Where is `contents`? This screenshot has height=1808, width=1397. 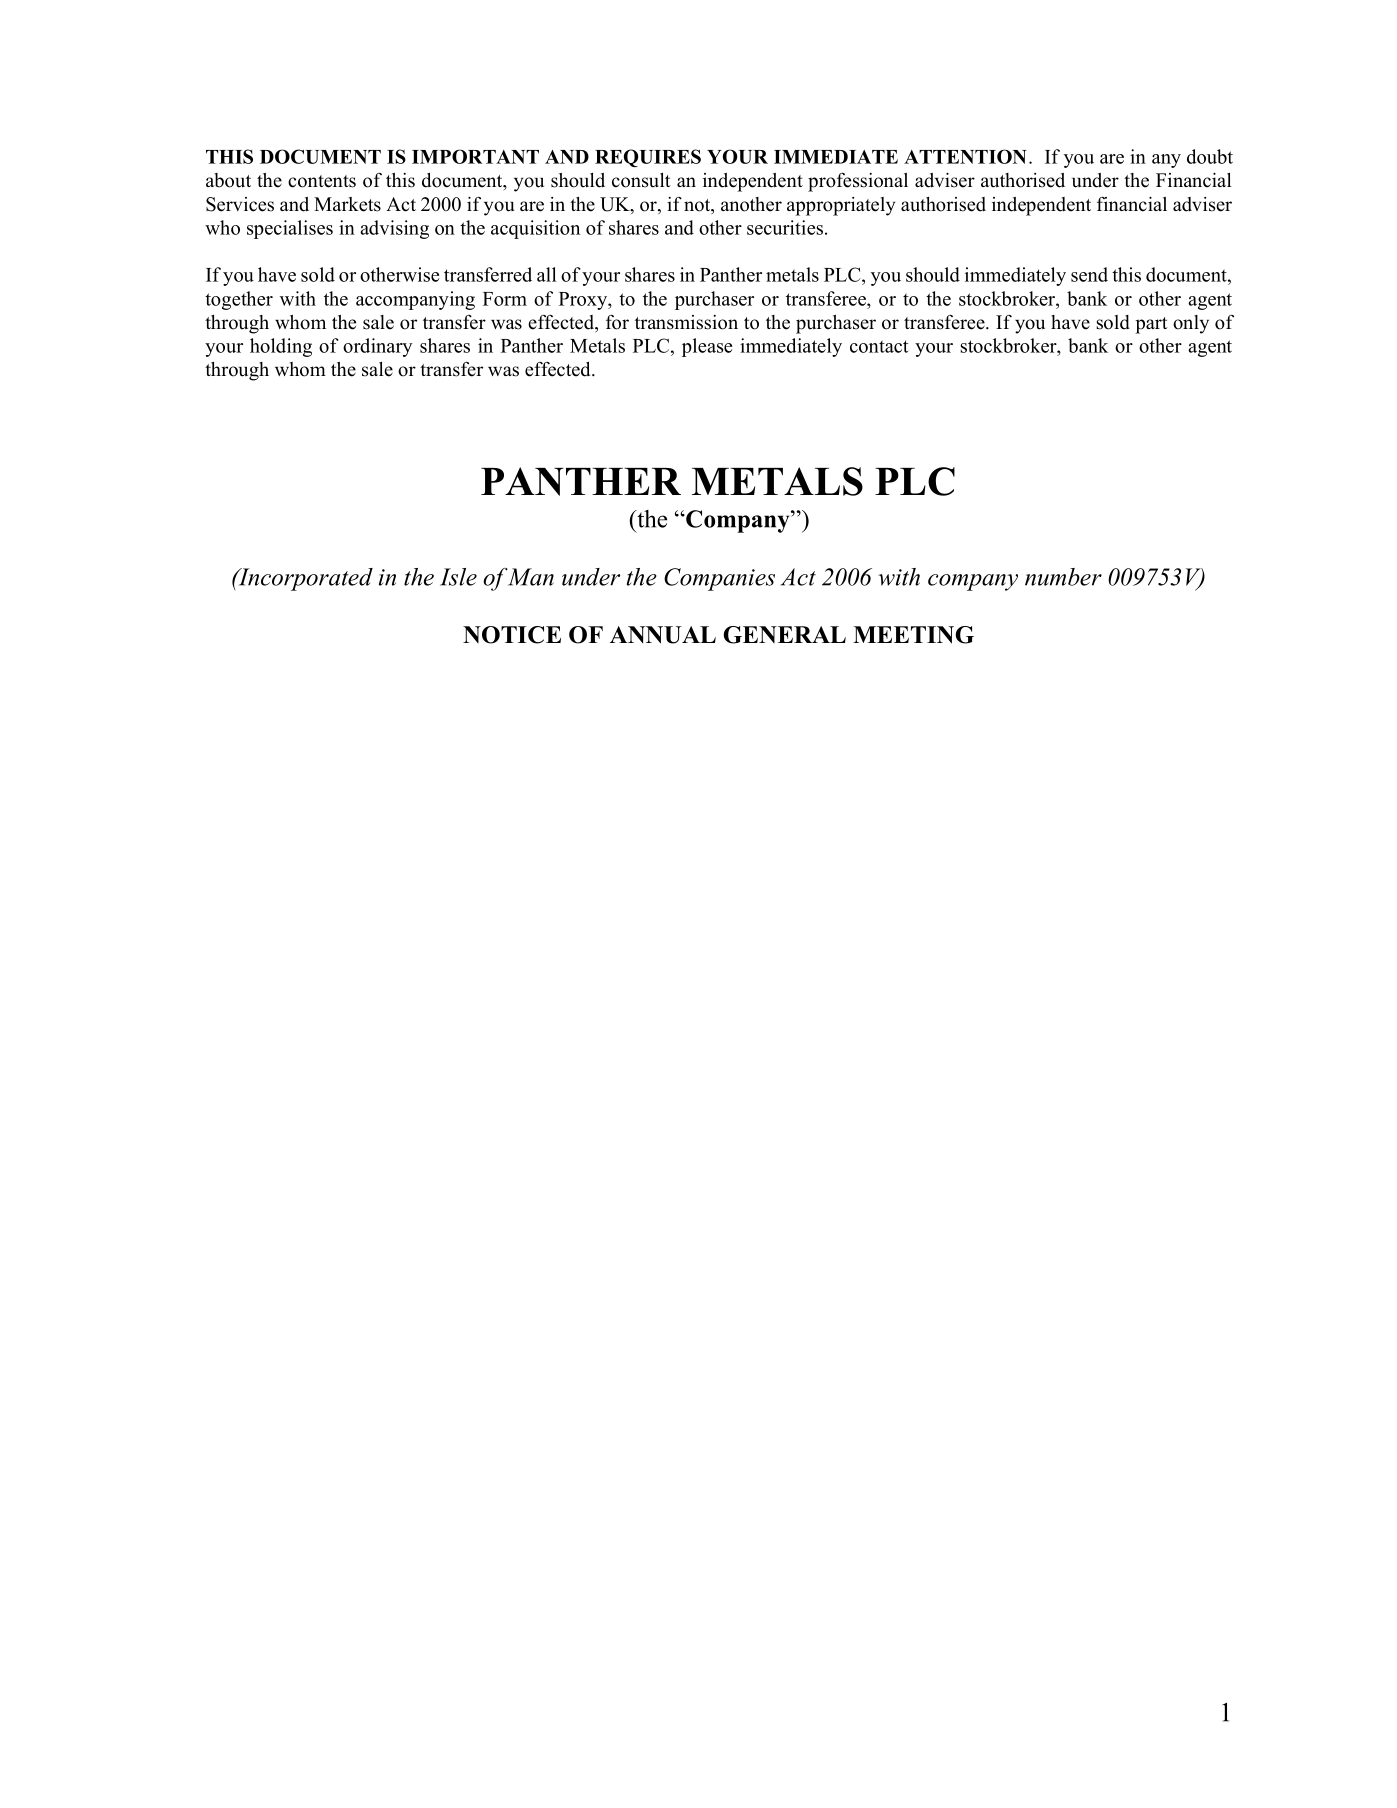 contents is located at coordinates (322, 181).
